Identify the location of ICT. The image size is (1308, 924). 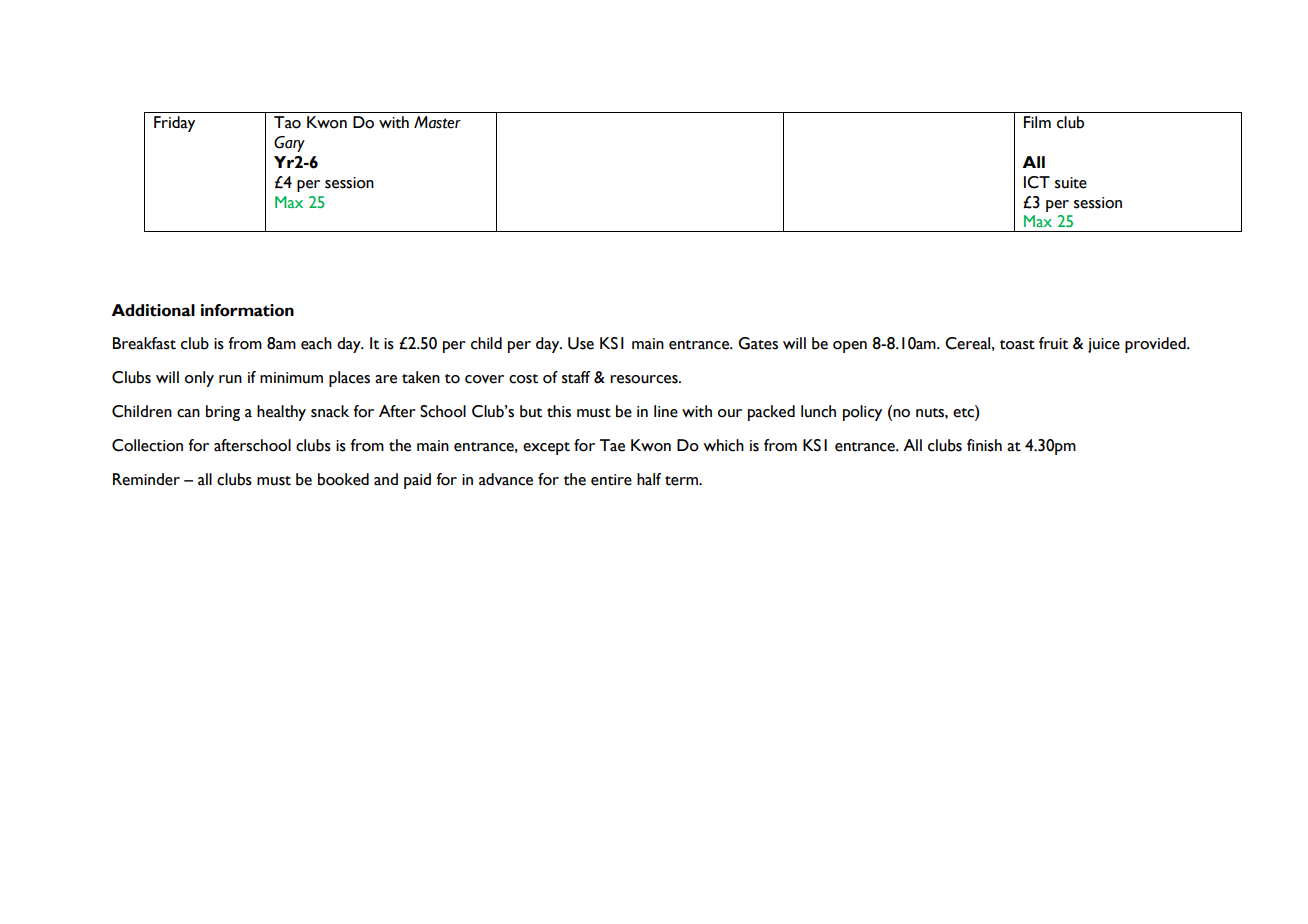
(1037, 182).
